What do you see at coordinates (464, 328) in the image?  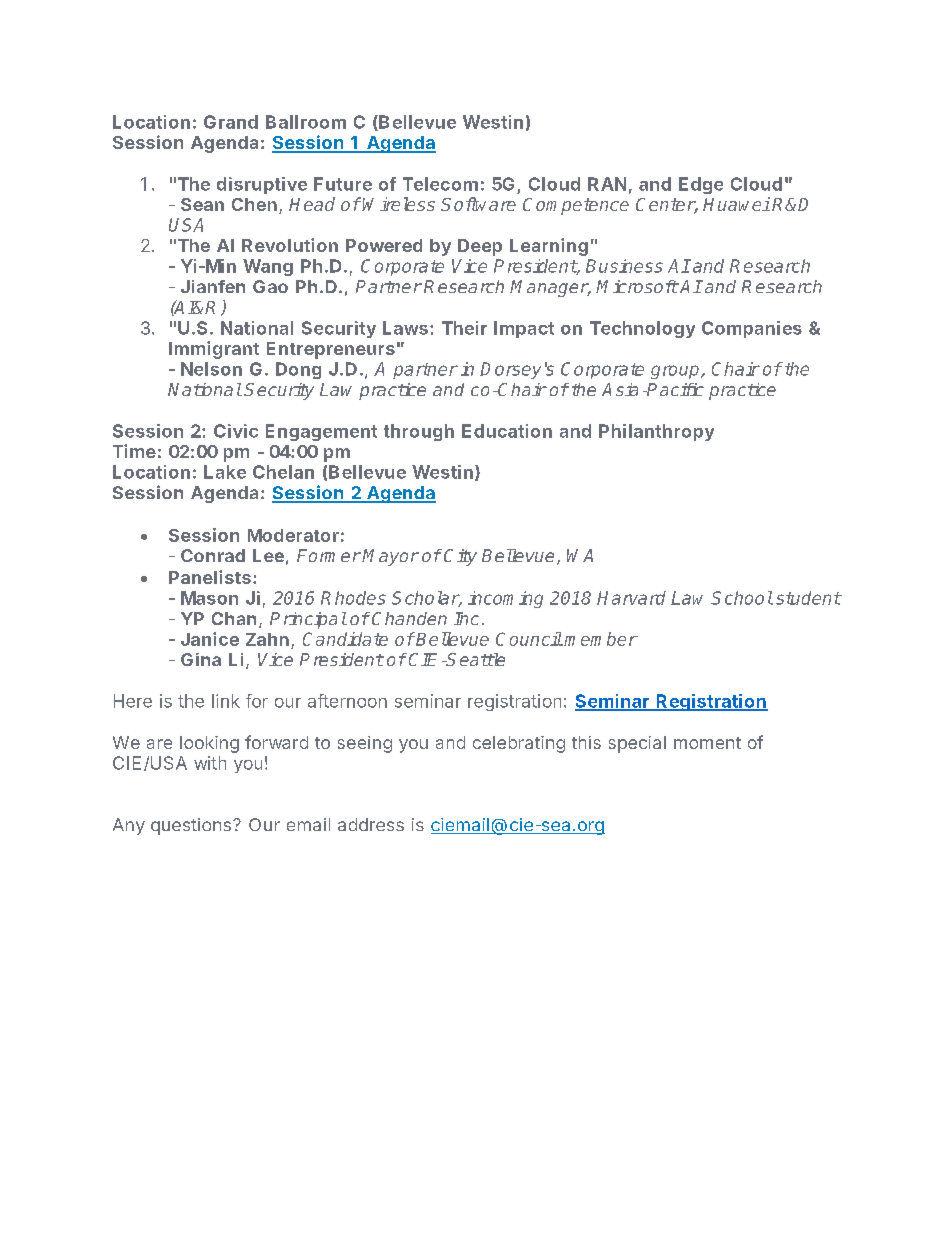 I see `Their` at bounding box center [464, 328].
